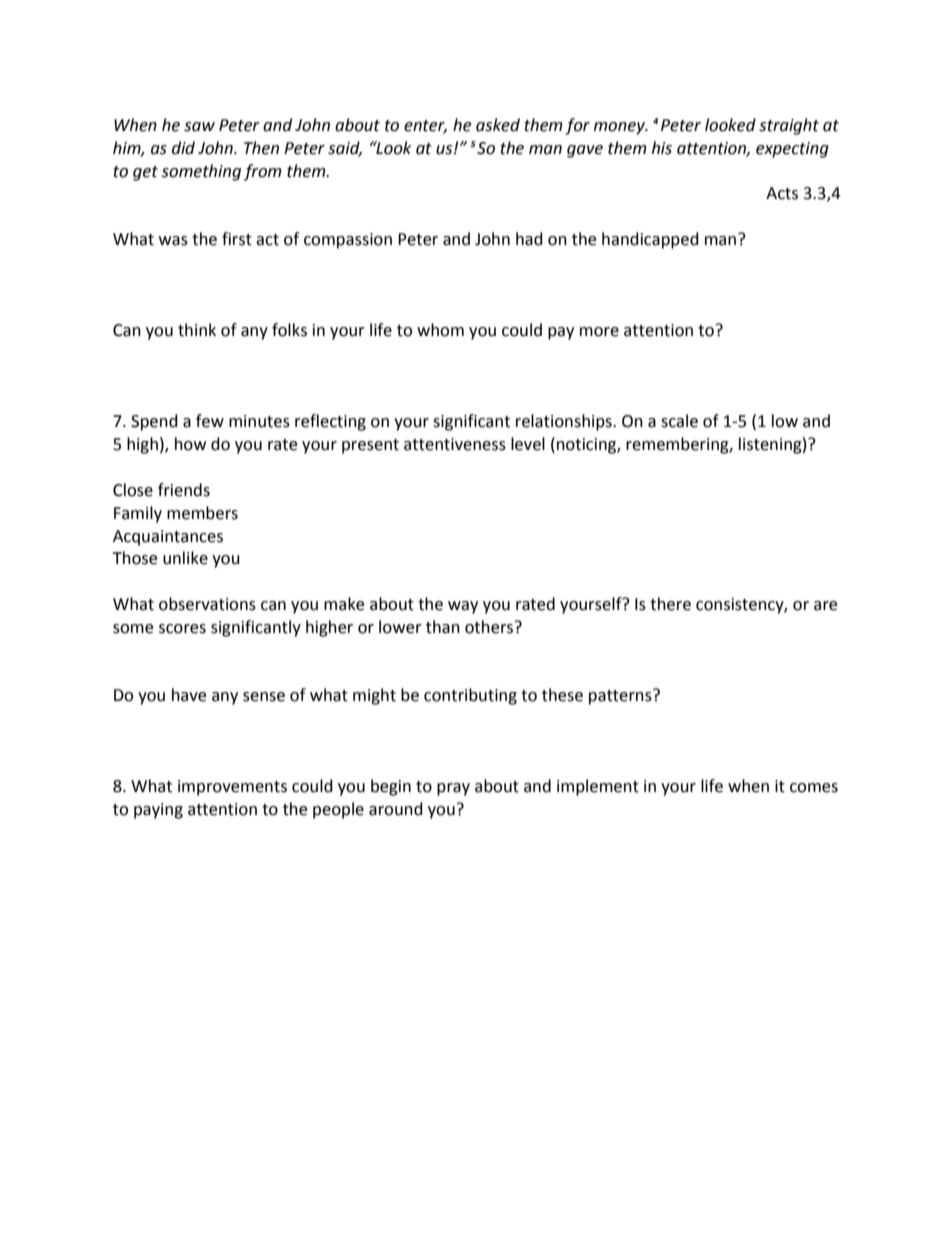  Describe the element at coordinates (490, 627) in the screenshot. I see `others` at that location.
